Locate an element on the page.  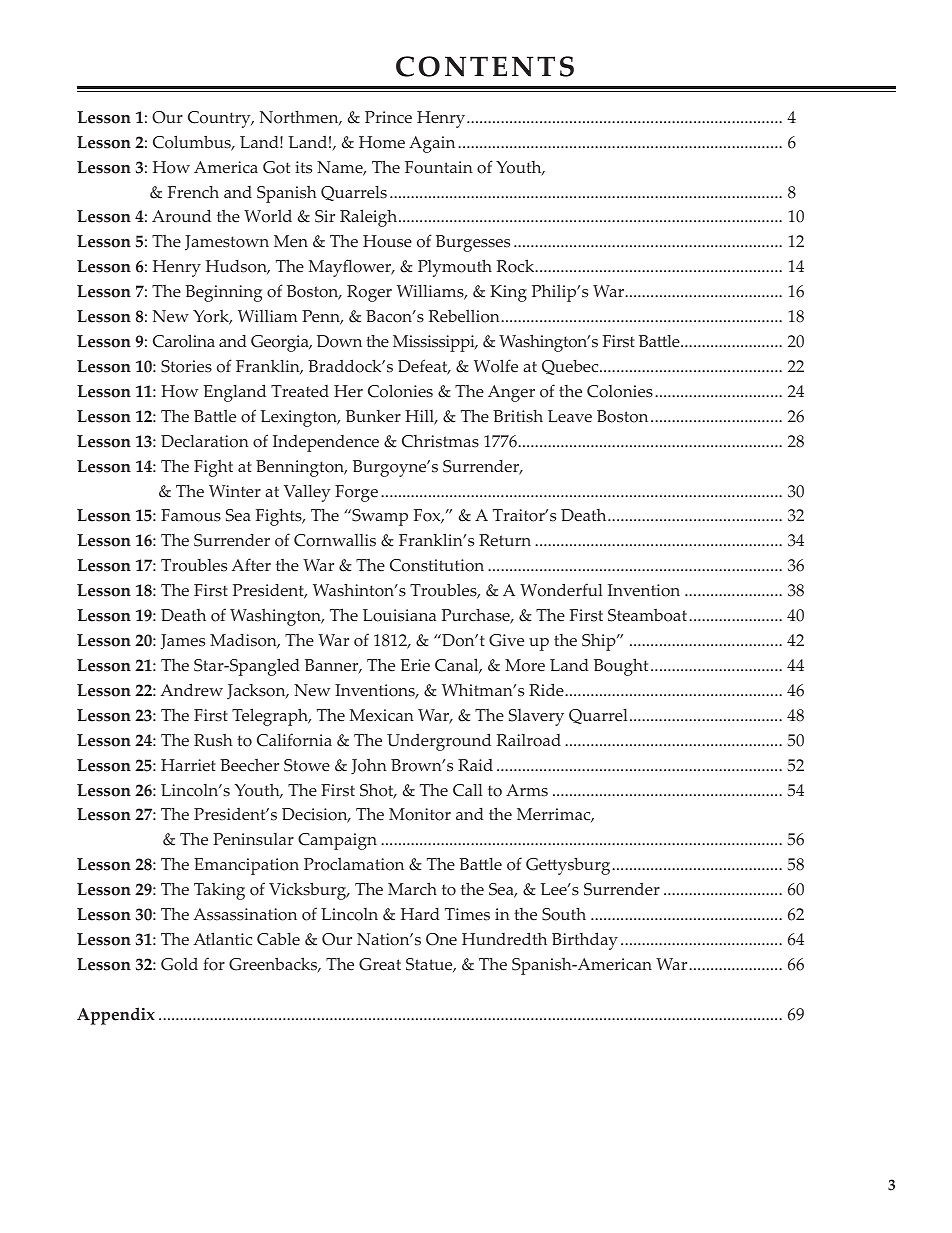
Atlantic is located at coordinates (222, 939).
